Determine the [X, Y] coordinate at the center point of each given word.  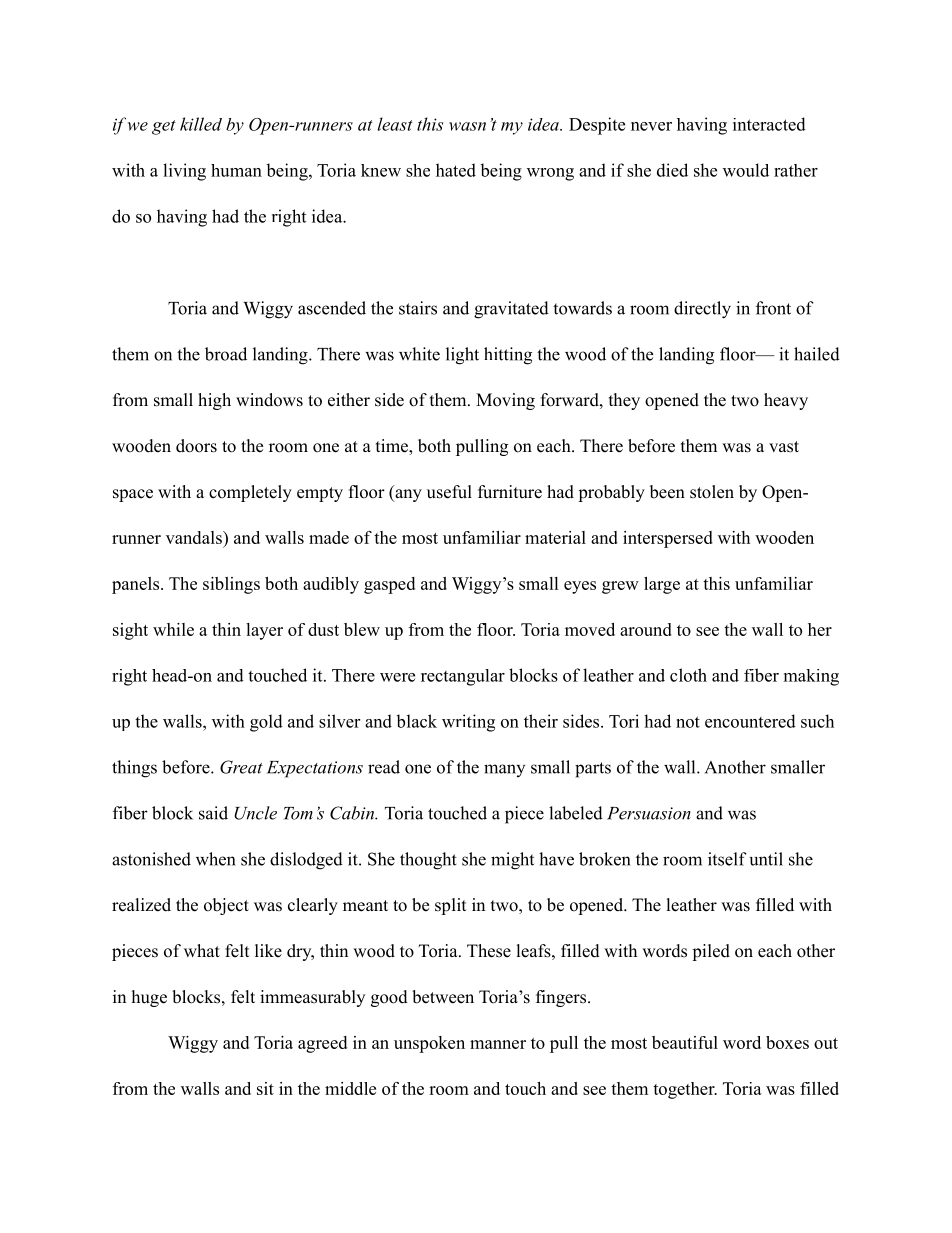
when [215, 859]
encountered [750, 721]
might [512, 861]
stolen [712, 492]
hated [456, 170]
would [746, 170]
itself [727, 859]
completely [250, 493]
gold [266, 723]
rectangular [463, 677]
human [236, 170]
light [462, 356]
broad [226, 354]
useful [449, 492]
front [773, 308]
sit [265, 1088]
